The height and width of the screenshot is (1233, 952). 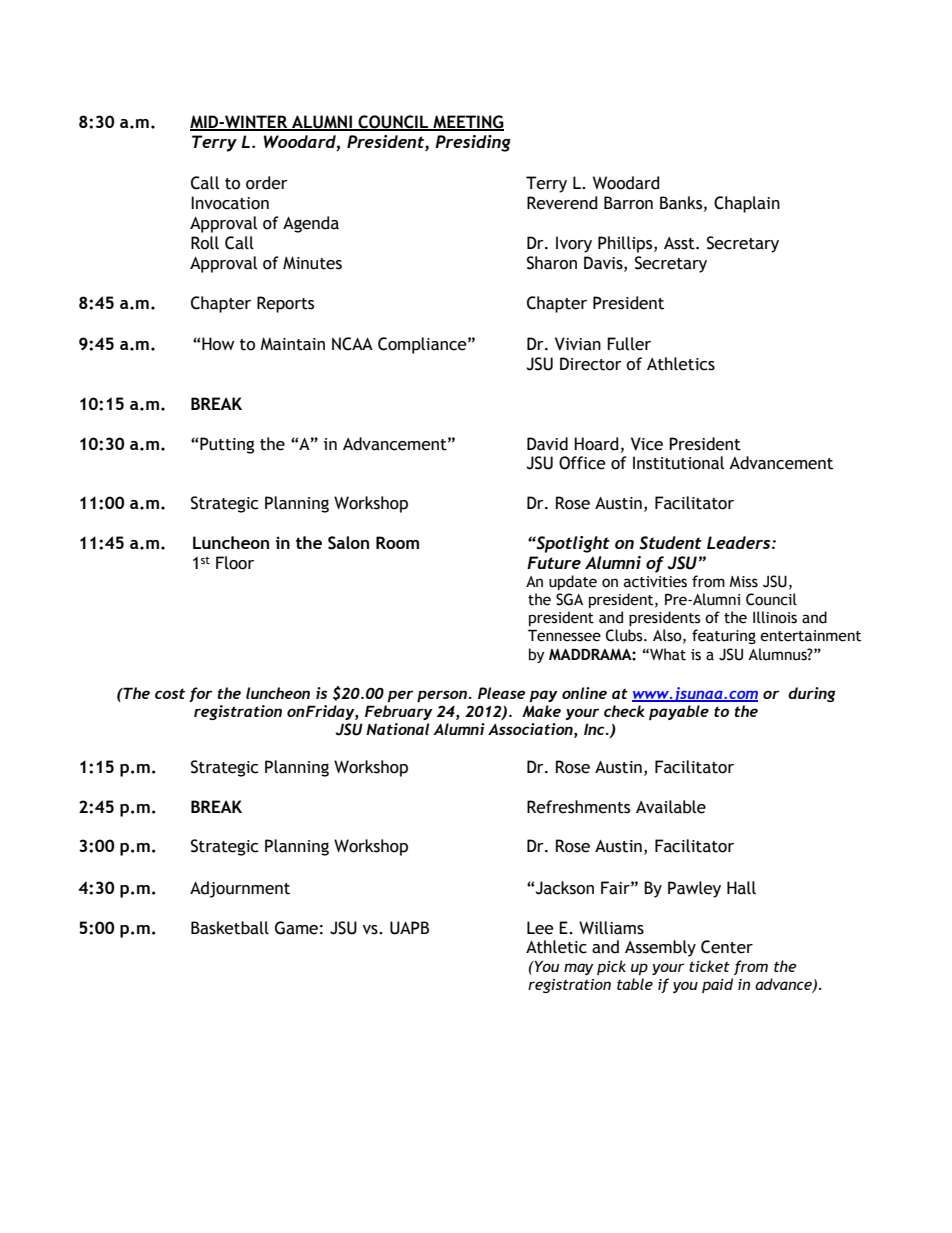 I want to click on Chaplain, so click(x=747, y=204).
